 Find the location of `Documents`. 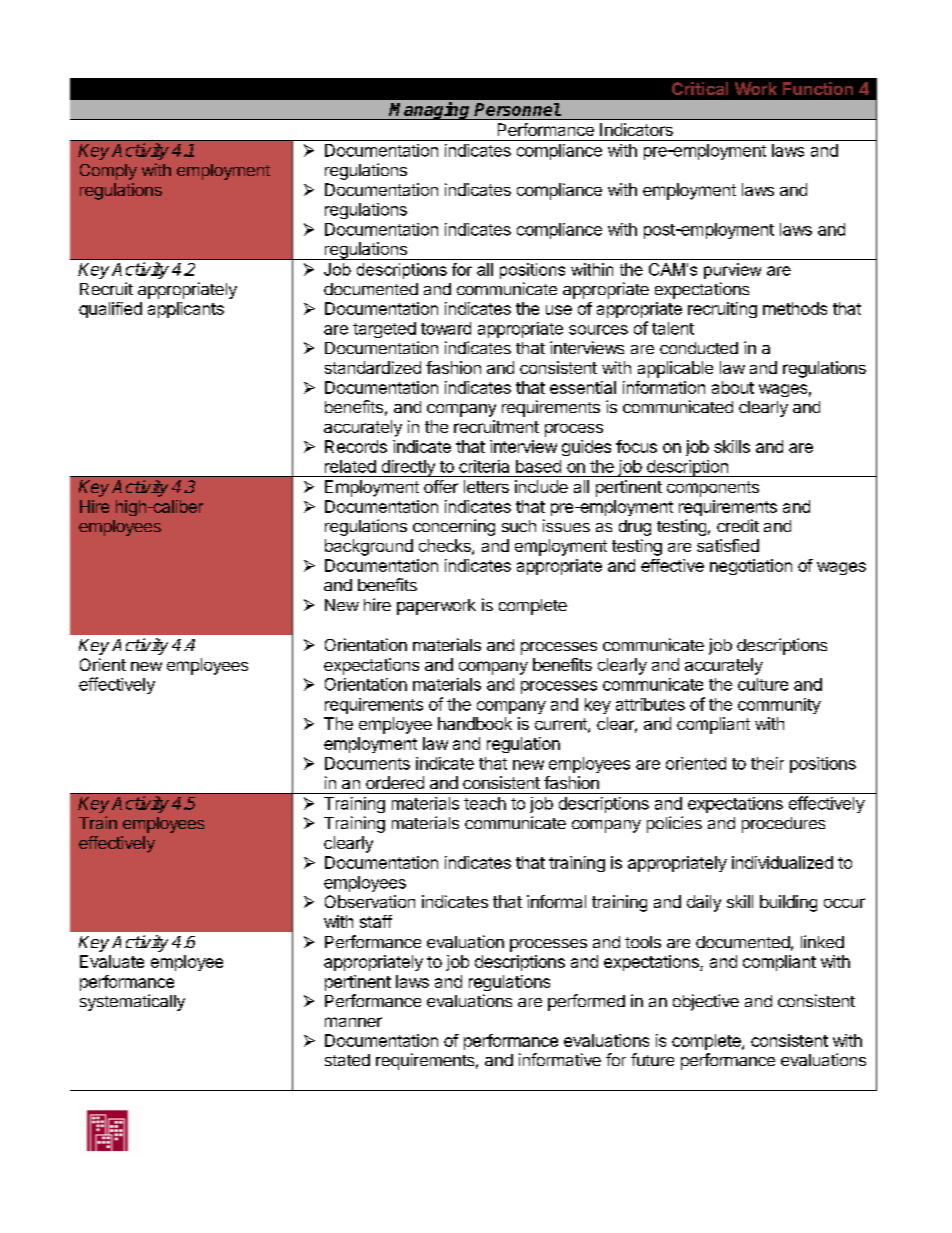

Documents is located at coordinates (367, 763).
